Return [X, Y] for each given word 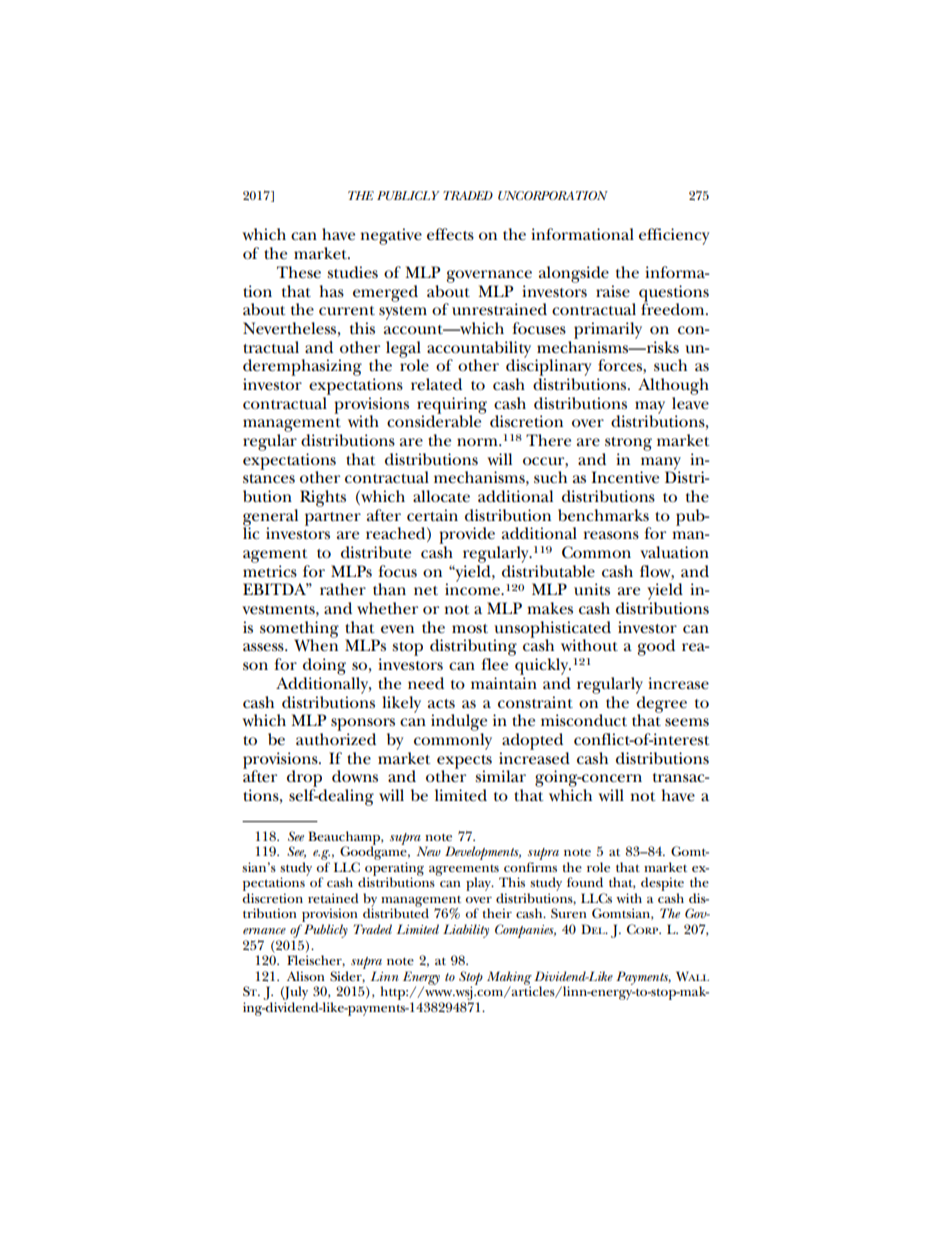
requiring [452, 406]
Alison [306, 976]
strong [628, 444]
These [299, 272]
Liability [466, 931]
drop [304, 778]
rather [343, 589]
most [470, 628]
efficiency [674, 236]
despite [662, 885]
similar [500, 776]
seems [687, 722]
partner [333, 519]
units [592, 589]
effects [450, 234]
